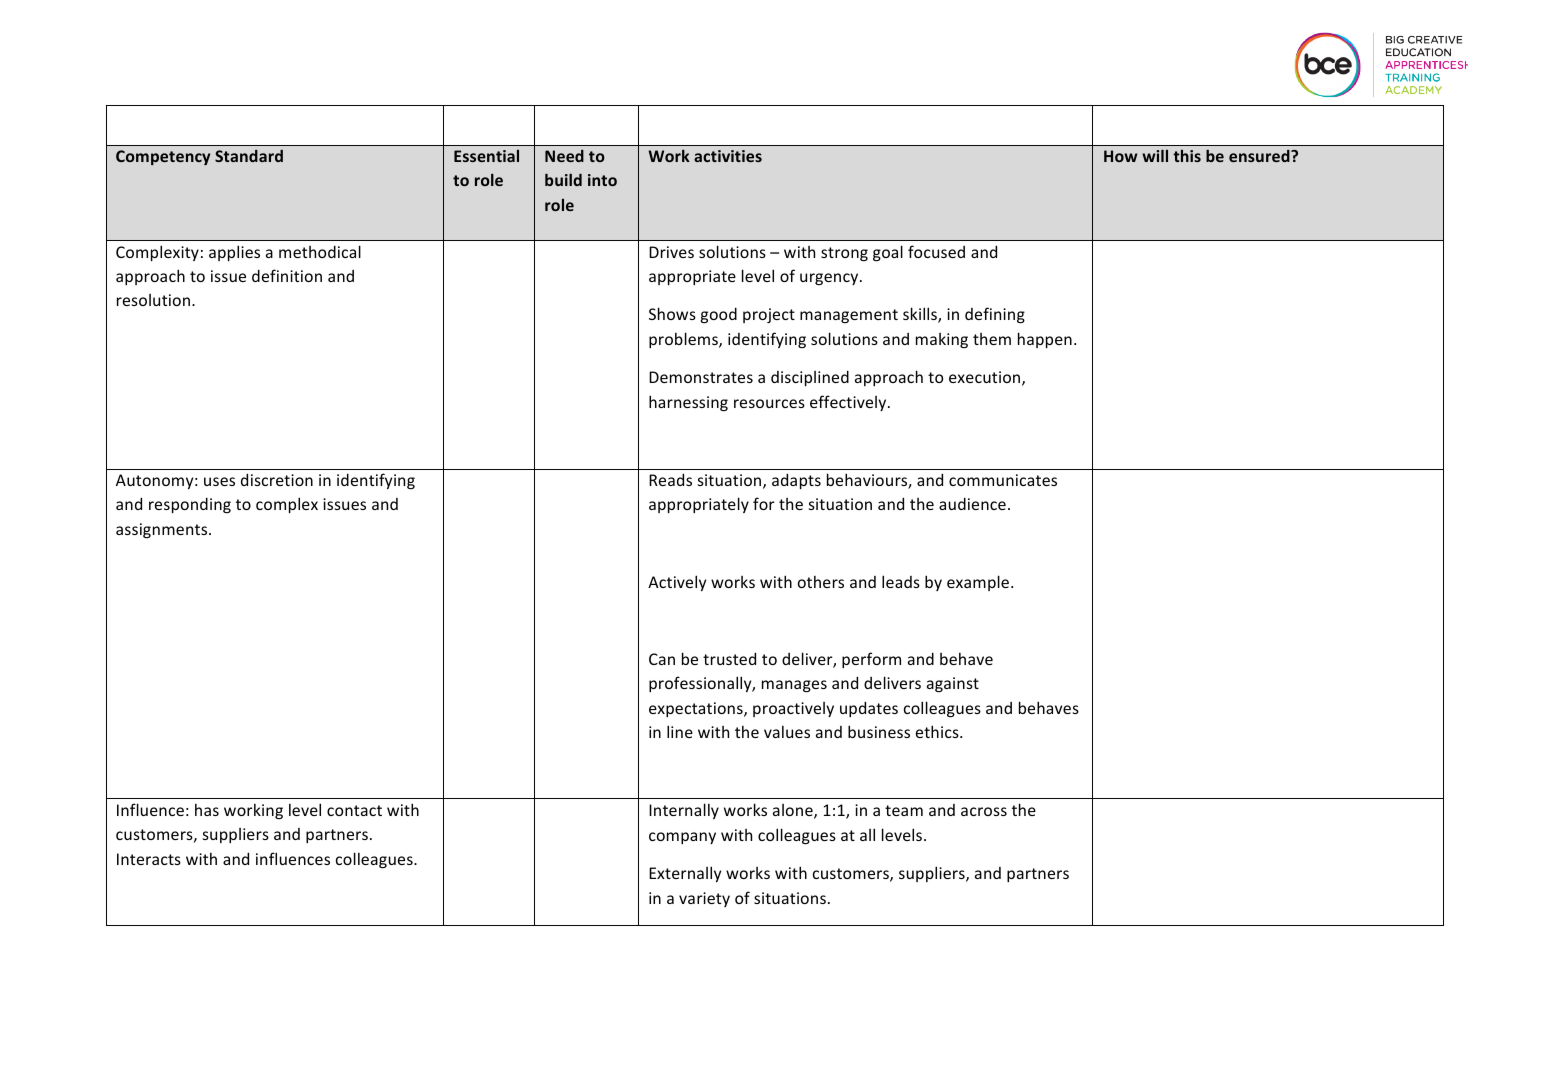 Image resolution: width=1543 pixels, height=1090 pixels. Describe the element at coordinates (149, 859) in the screenshot. I see `Interacts` at that location.
